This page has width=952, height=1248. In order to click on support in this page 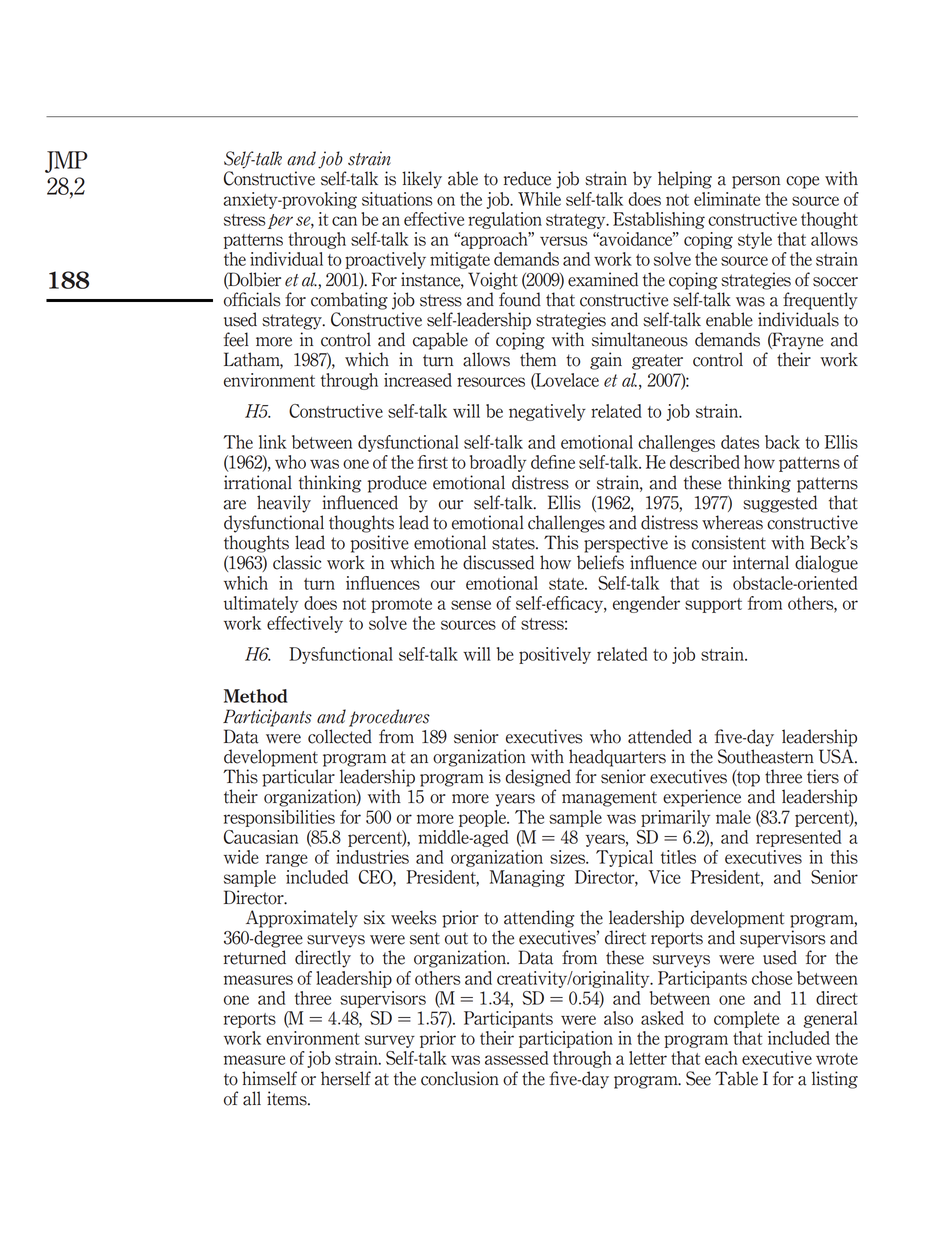, I will do `click(713, 605)`.
